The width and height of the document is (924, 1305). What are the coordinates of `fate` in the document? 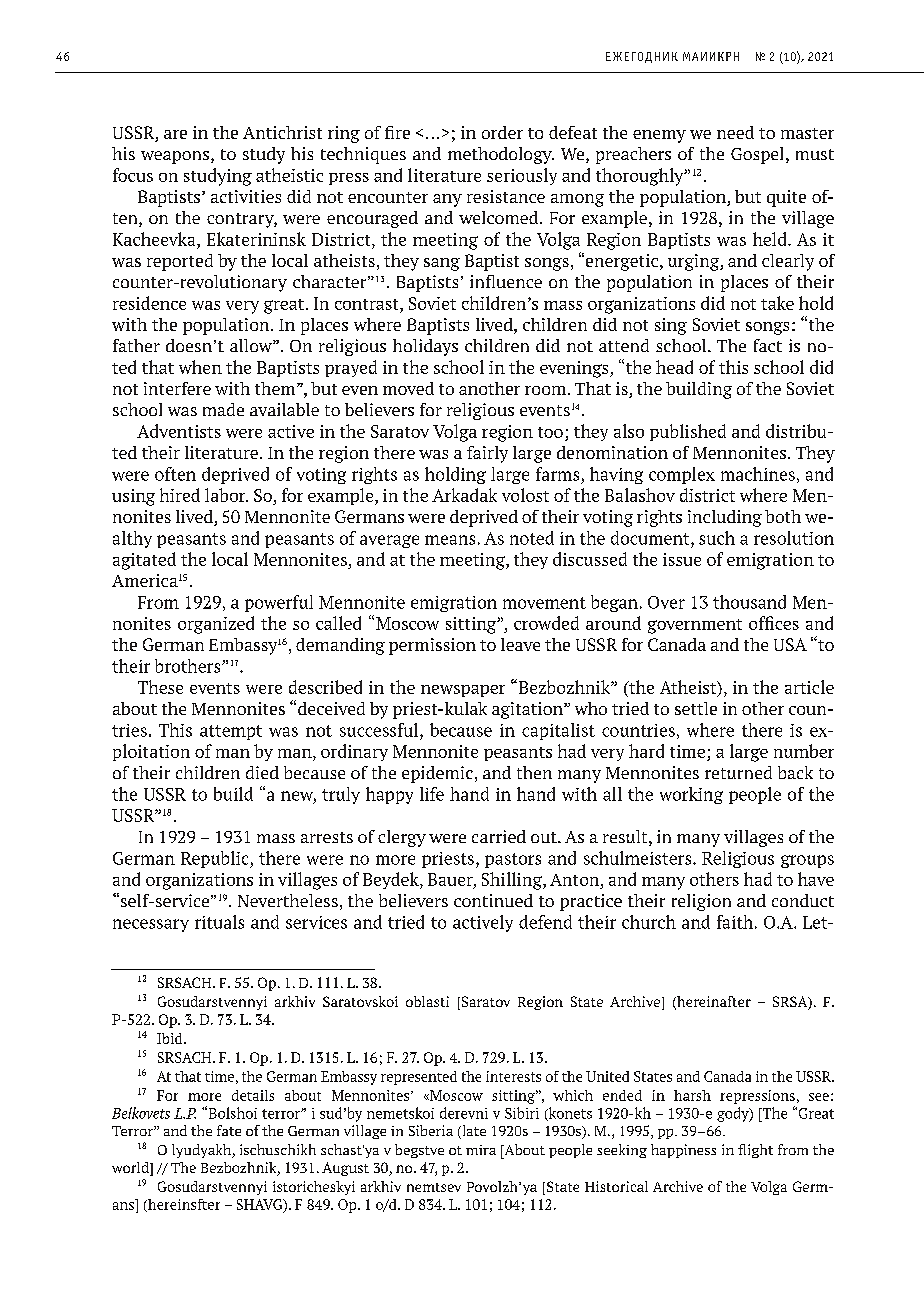 It's located at (229, 1130).
